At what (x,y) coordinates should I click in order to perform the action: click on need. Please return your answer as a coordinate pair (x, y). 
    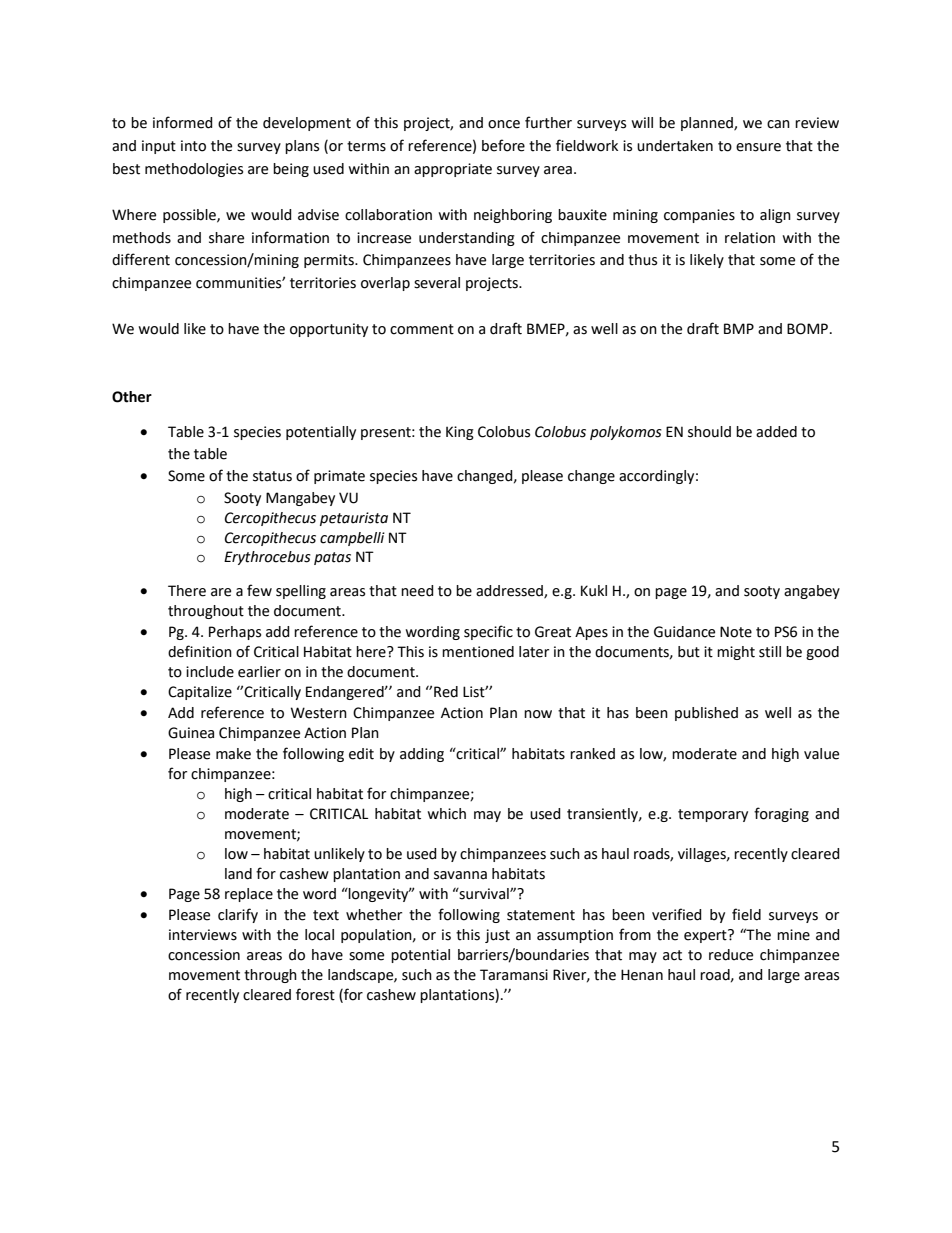
    Looking at the image, I should click on (417, 591).
